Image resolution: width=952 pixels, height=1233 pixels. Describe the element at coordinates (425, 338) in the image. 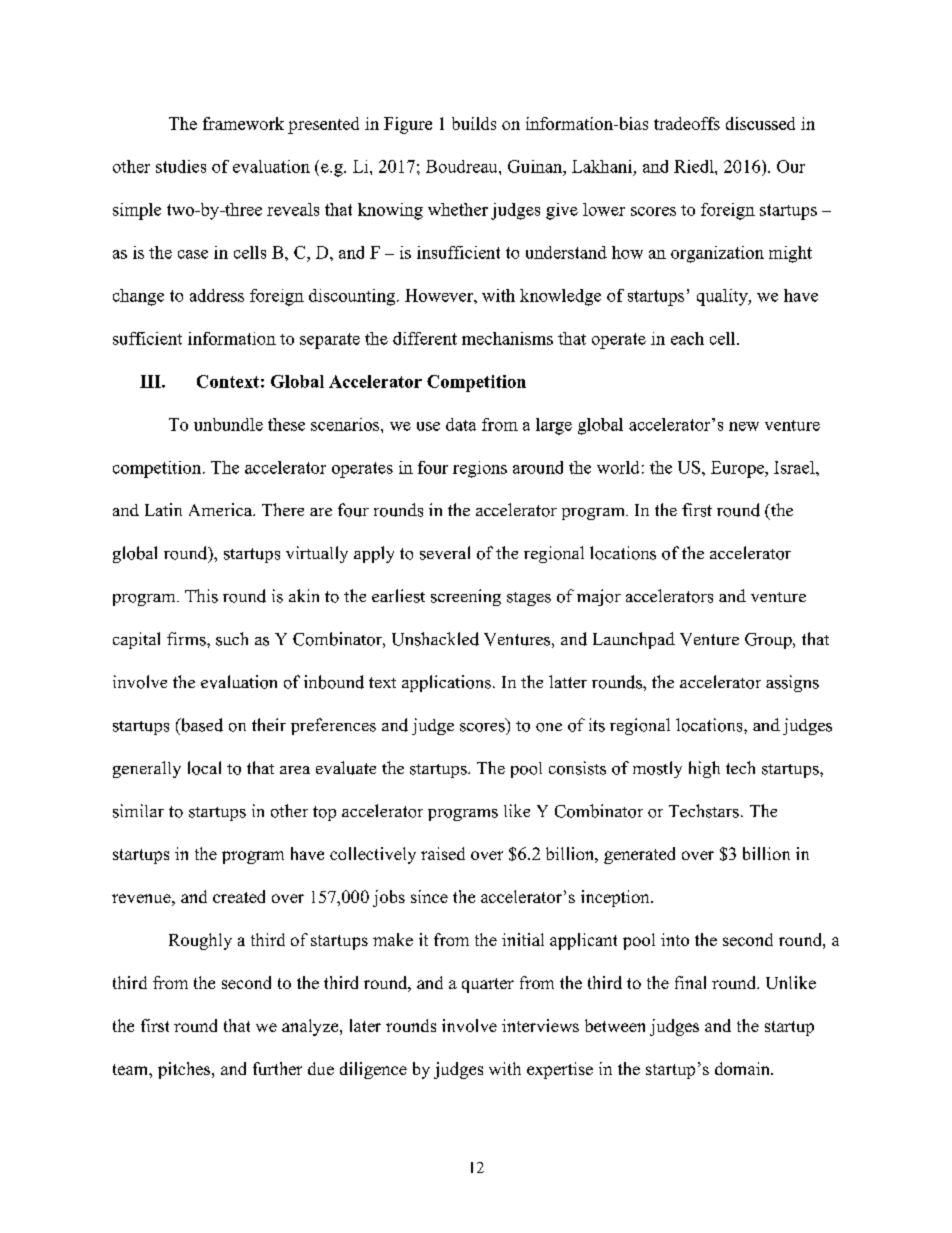

I see `different` at that location.
